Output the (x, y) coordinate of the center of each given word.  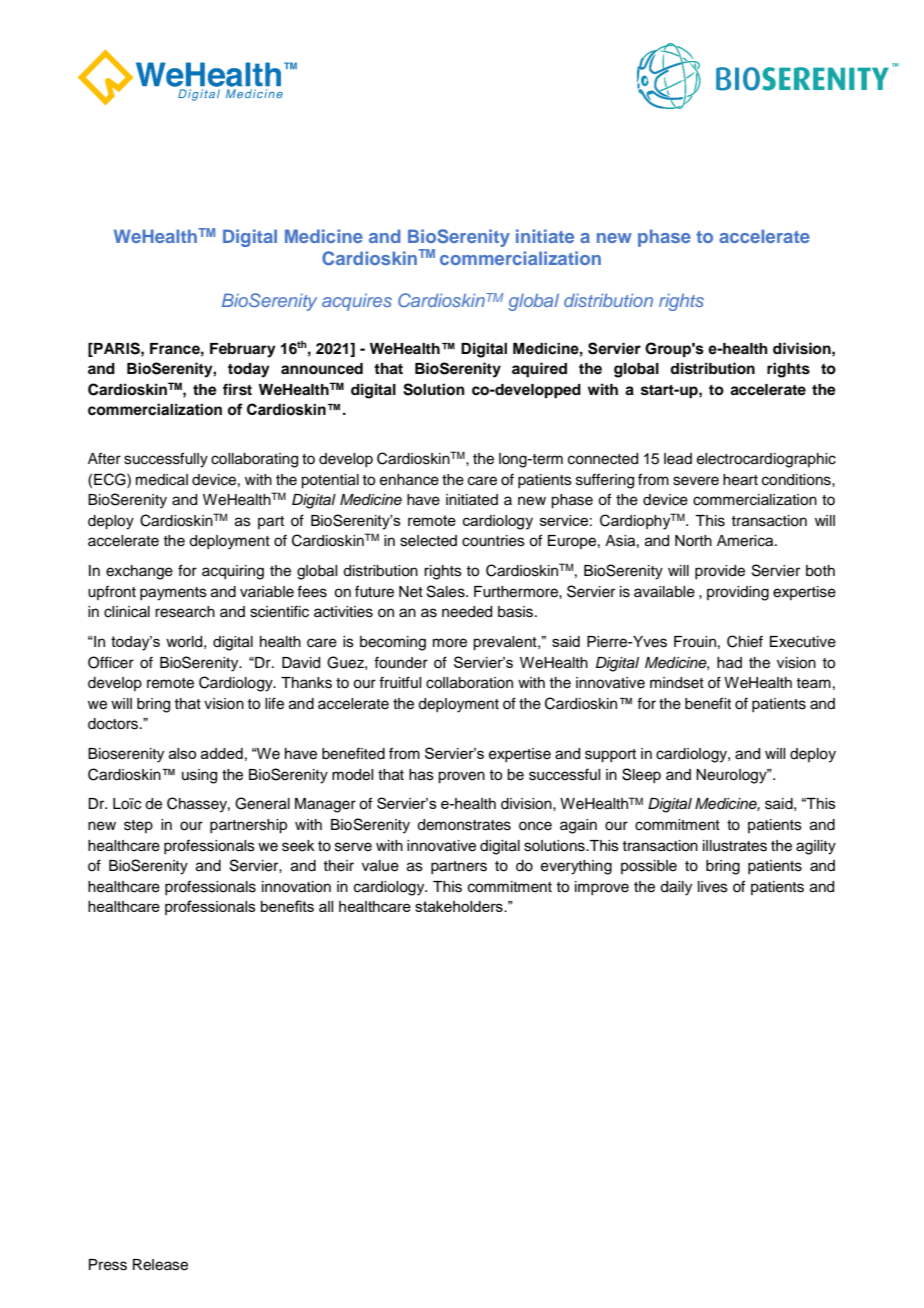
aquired (539, 370)
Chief (745, 641)
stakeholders (460, 906)
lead (678, 459)
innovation (296, 887)
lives (713, 887)
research (185, 612)
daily (676, 888)
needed (467, 612)
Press (108, 1265)
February (243, 350)
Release (160, 1265)
